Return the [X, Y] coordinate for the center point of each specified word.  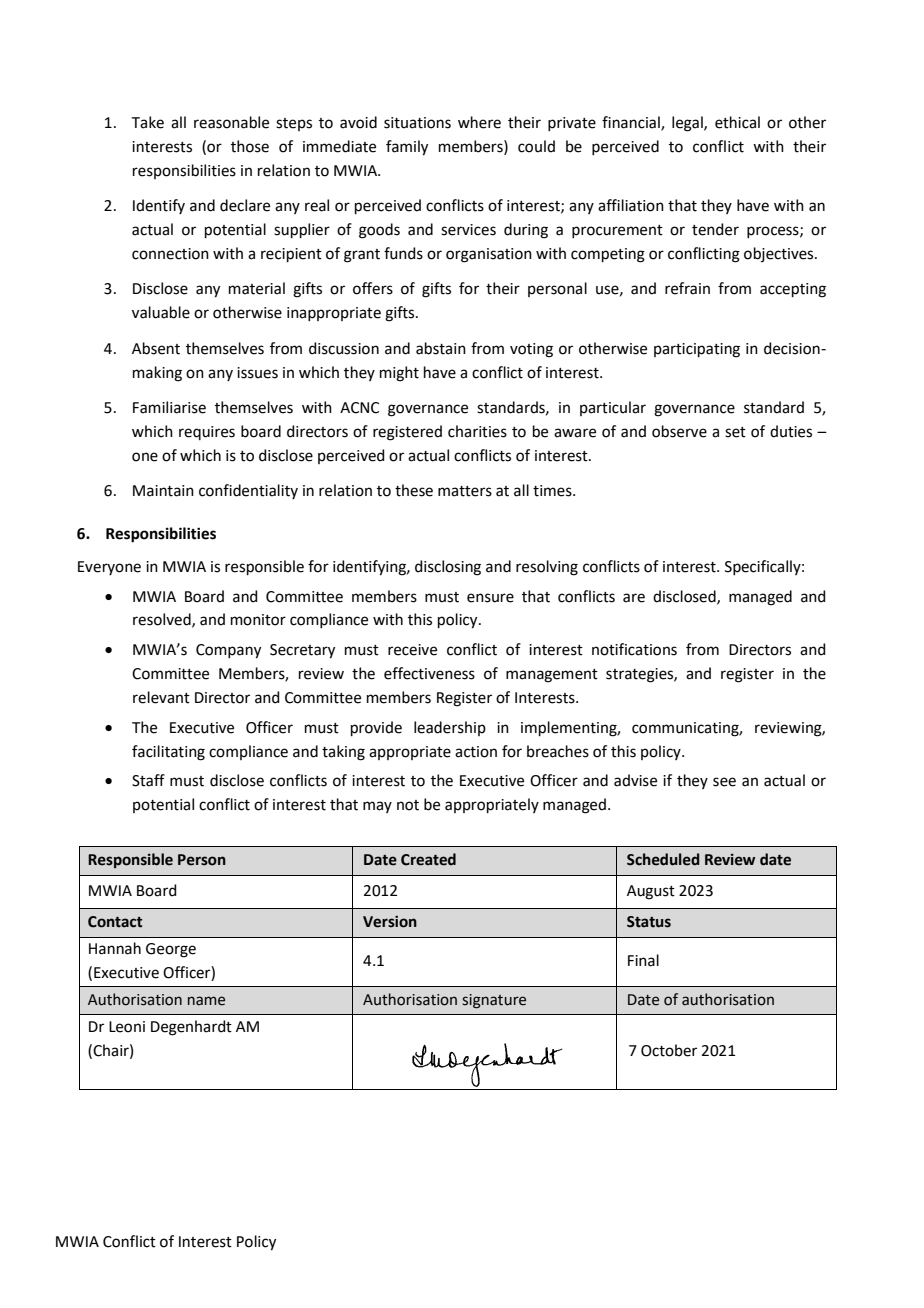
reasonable [231, 122]
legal [688, 124]
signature [494, 1001]
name [206, 1001]
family [407, 148]
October [669, 1050]
